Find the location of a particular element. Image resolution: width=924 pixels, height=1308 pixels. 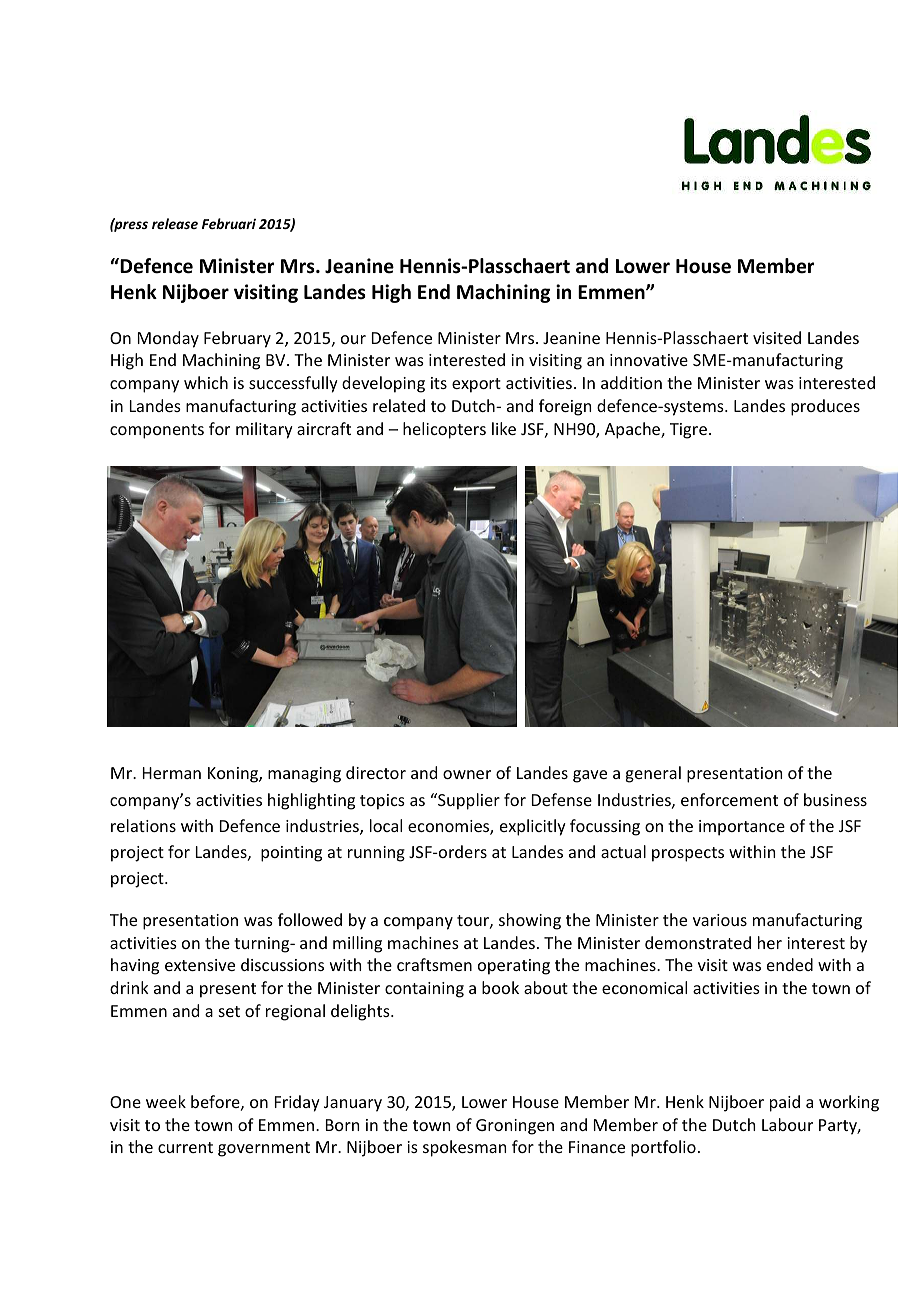

current is located at coordinates (185, 1147).
